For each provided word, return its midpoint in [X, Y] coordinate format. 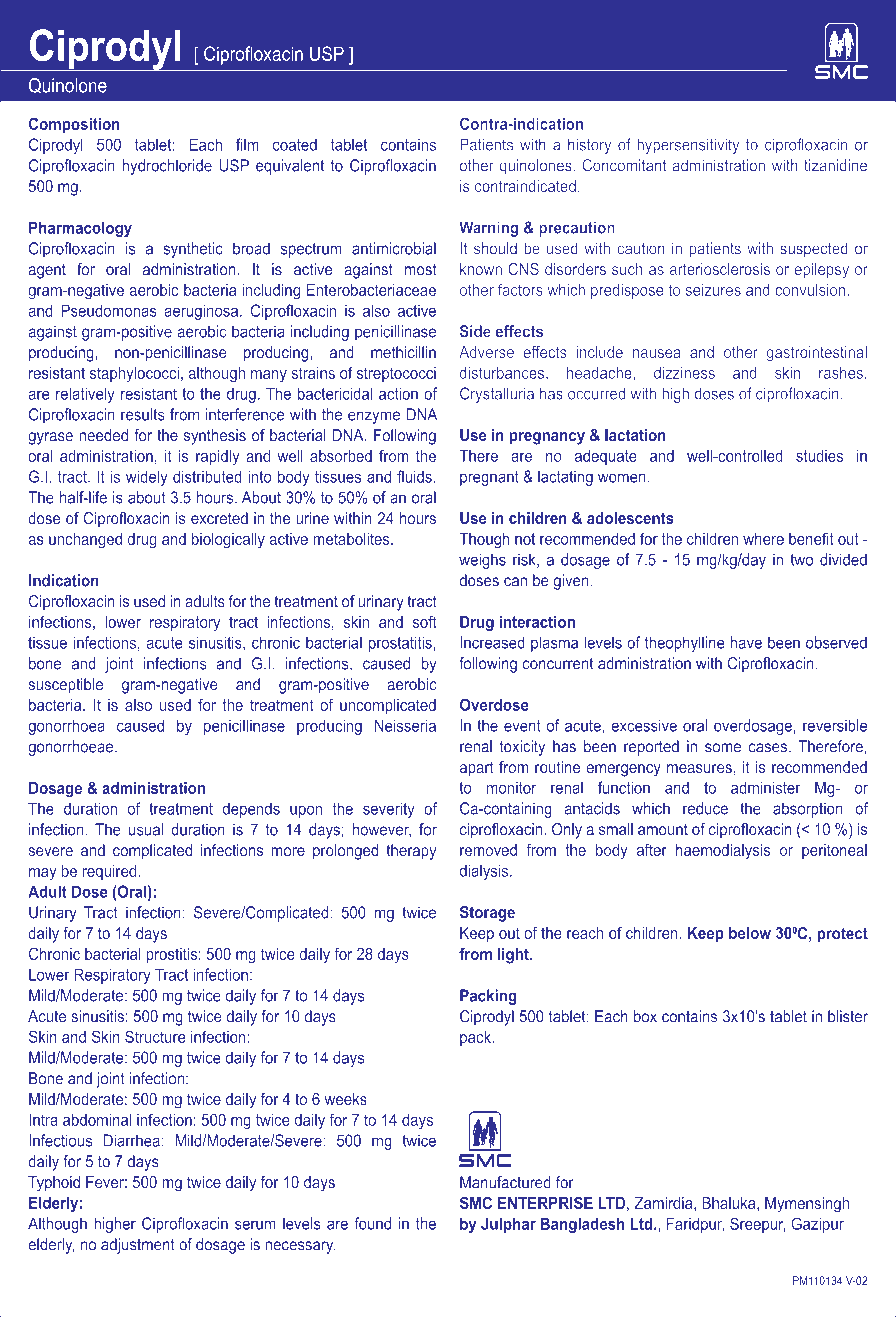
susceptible [66, 686]
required [111, 872]
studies [819, 456]
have [746, 642]
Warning [488, 229]
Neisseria [405, 725]
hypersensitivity [688, 146]
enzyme [374, 417]
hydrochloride [167, 167]
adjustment [138, 1246]
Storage [487, 914]
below [750, 933]
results [143, 414]
